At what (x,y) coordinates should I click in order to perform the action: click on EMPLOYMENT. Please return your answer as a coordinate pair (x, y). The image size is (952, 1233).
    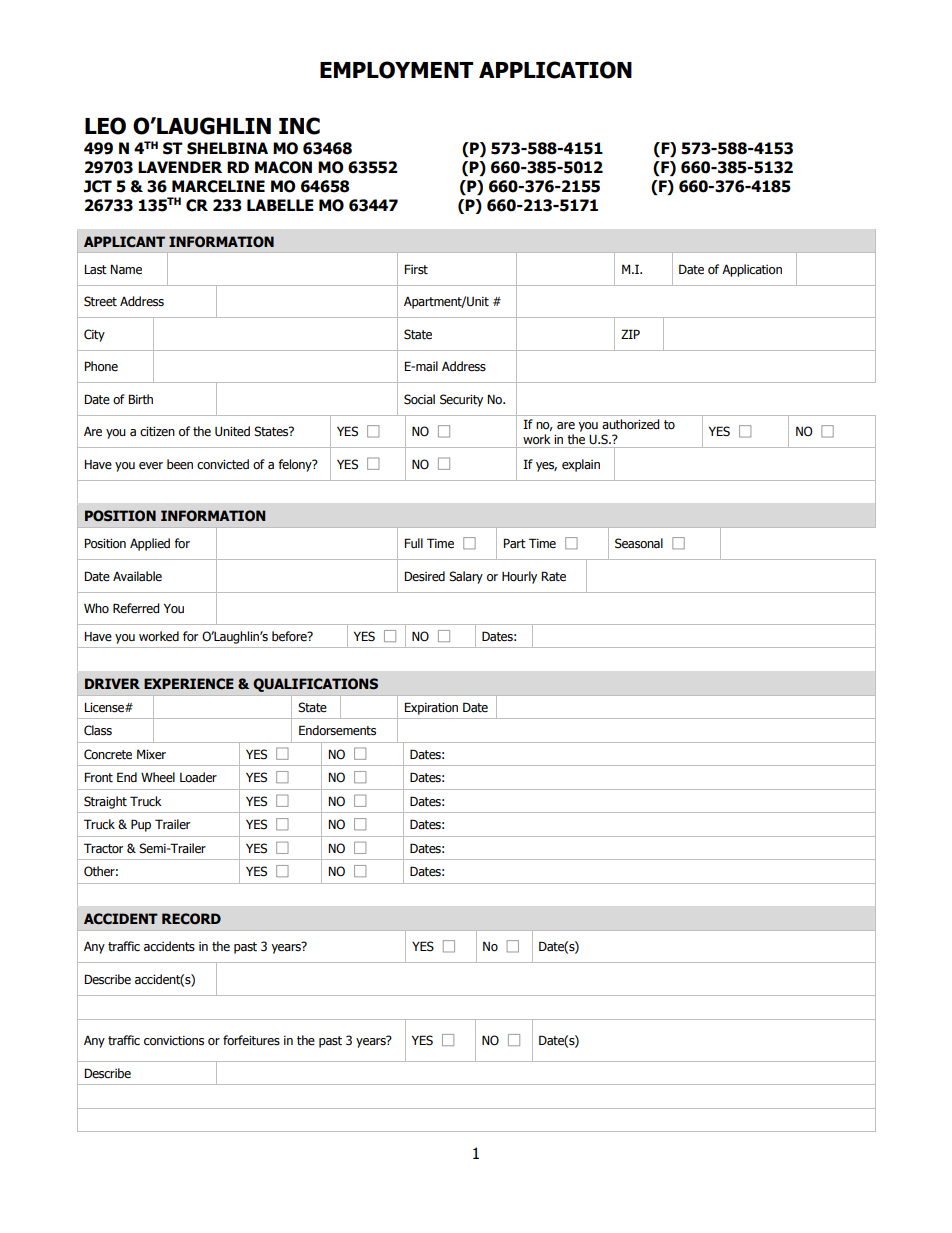
    Looking at the image, I should click on (396, 70).
